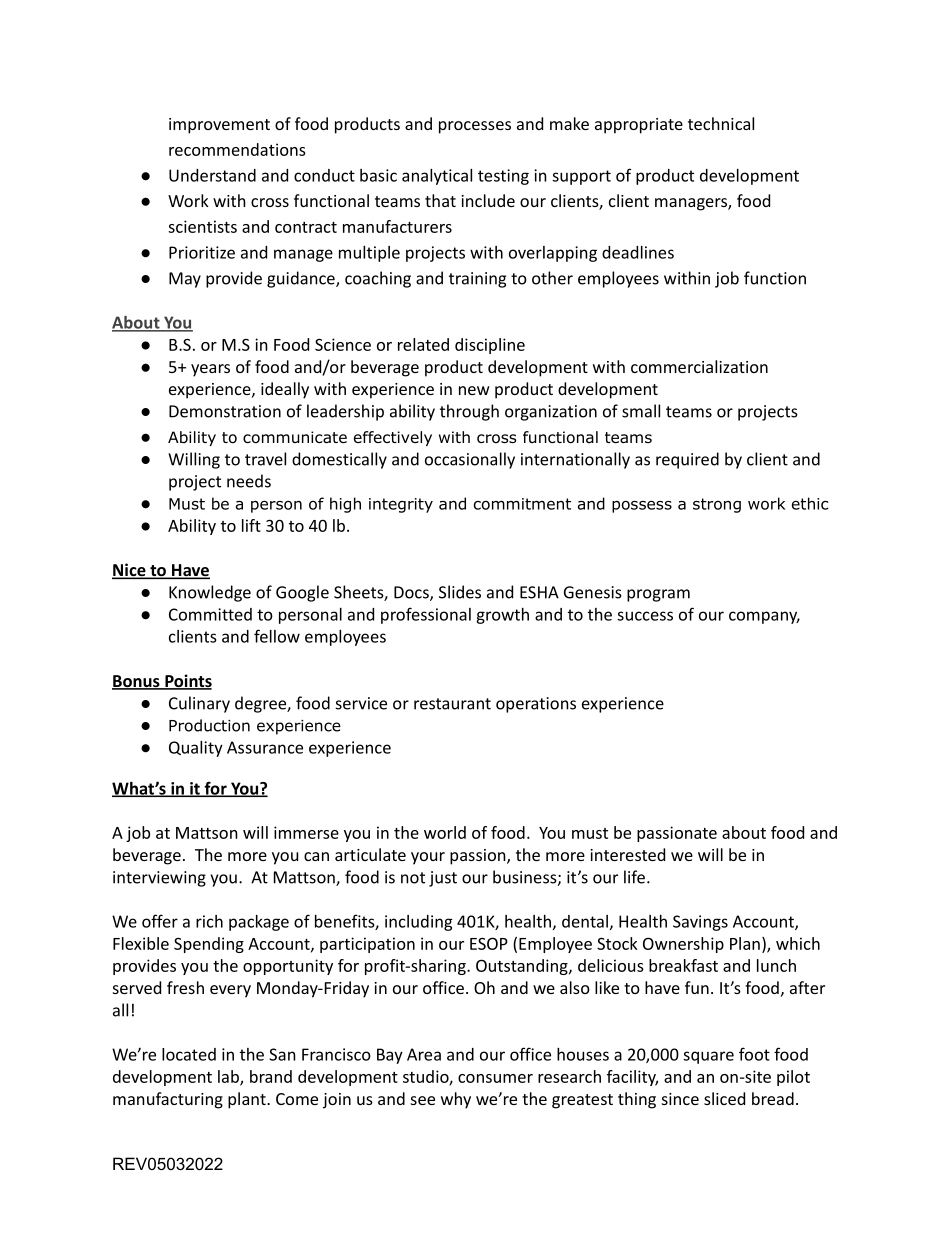 This document has height=1233, width=952. Describe the element at coordinates (495, 1078) in the document. I see `consumer` at that location.
